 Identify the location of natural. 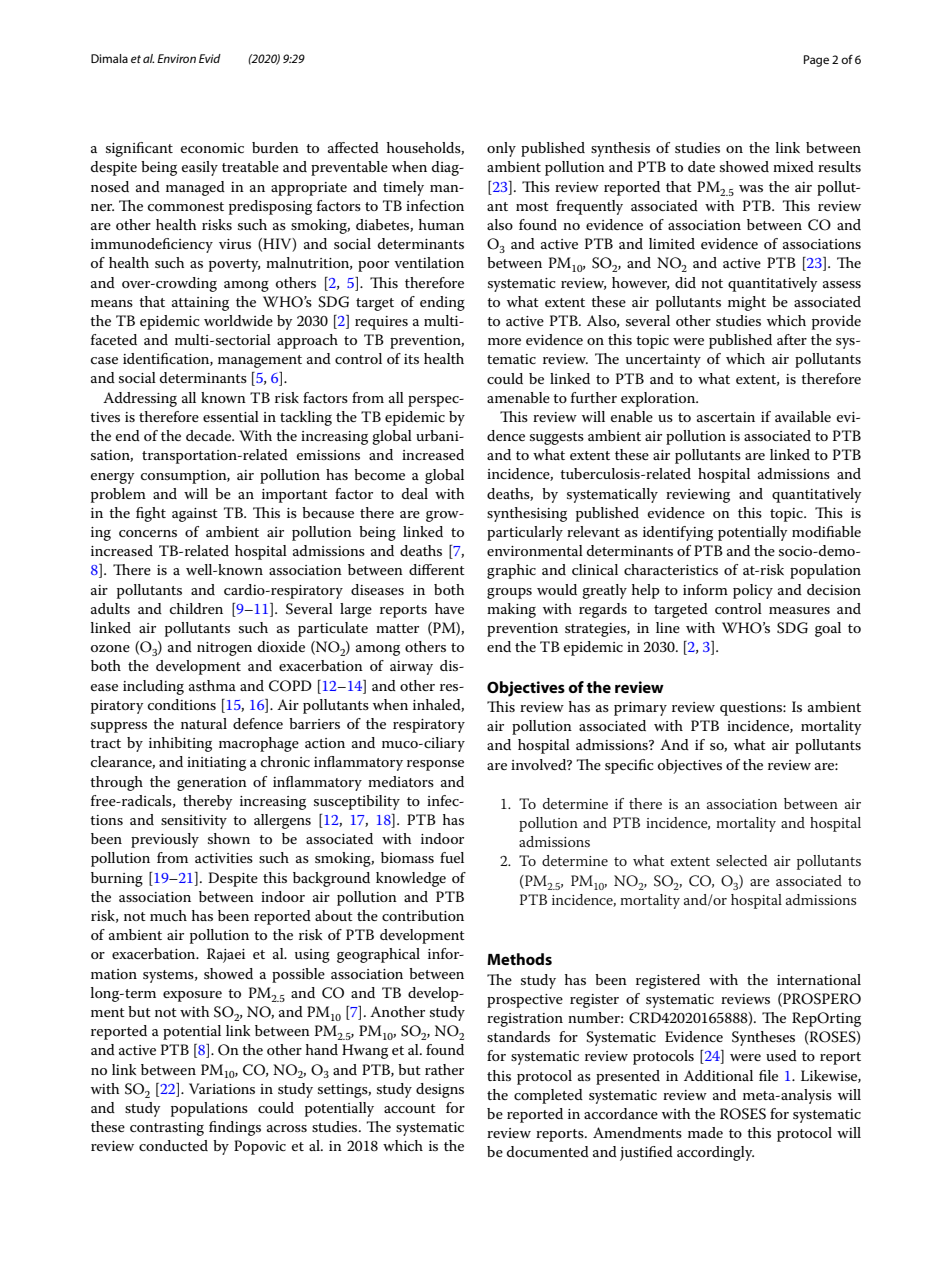
(204, 723).
